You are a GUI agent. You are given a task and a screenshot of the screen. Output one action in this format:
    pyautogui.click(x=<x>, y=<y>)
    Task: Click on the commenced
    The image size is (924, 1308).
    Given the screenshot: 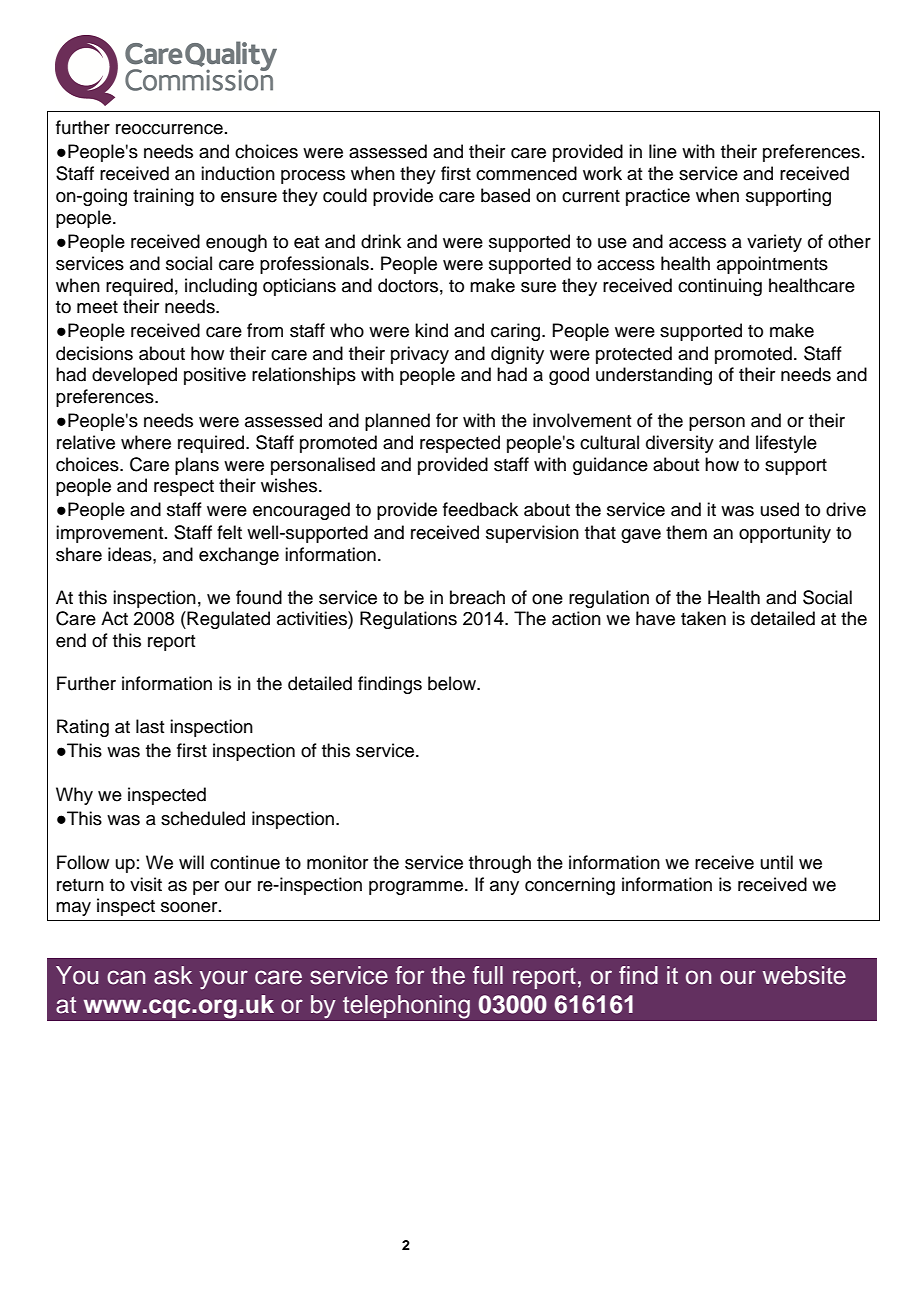 What is the action you would take?
    pyautogui.click(x=526, y=173)
